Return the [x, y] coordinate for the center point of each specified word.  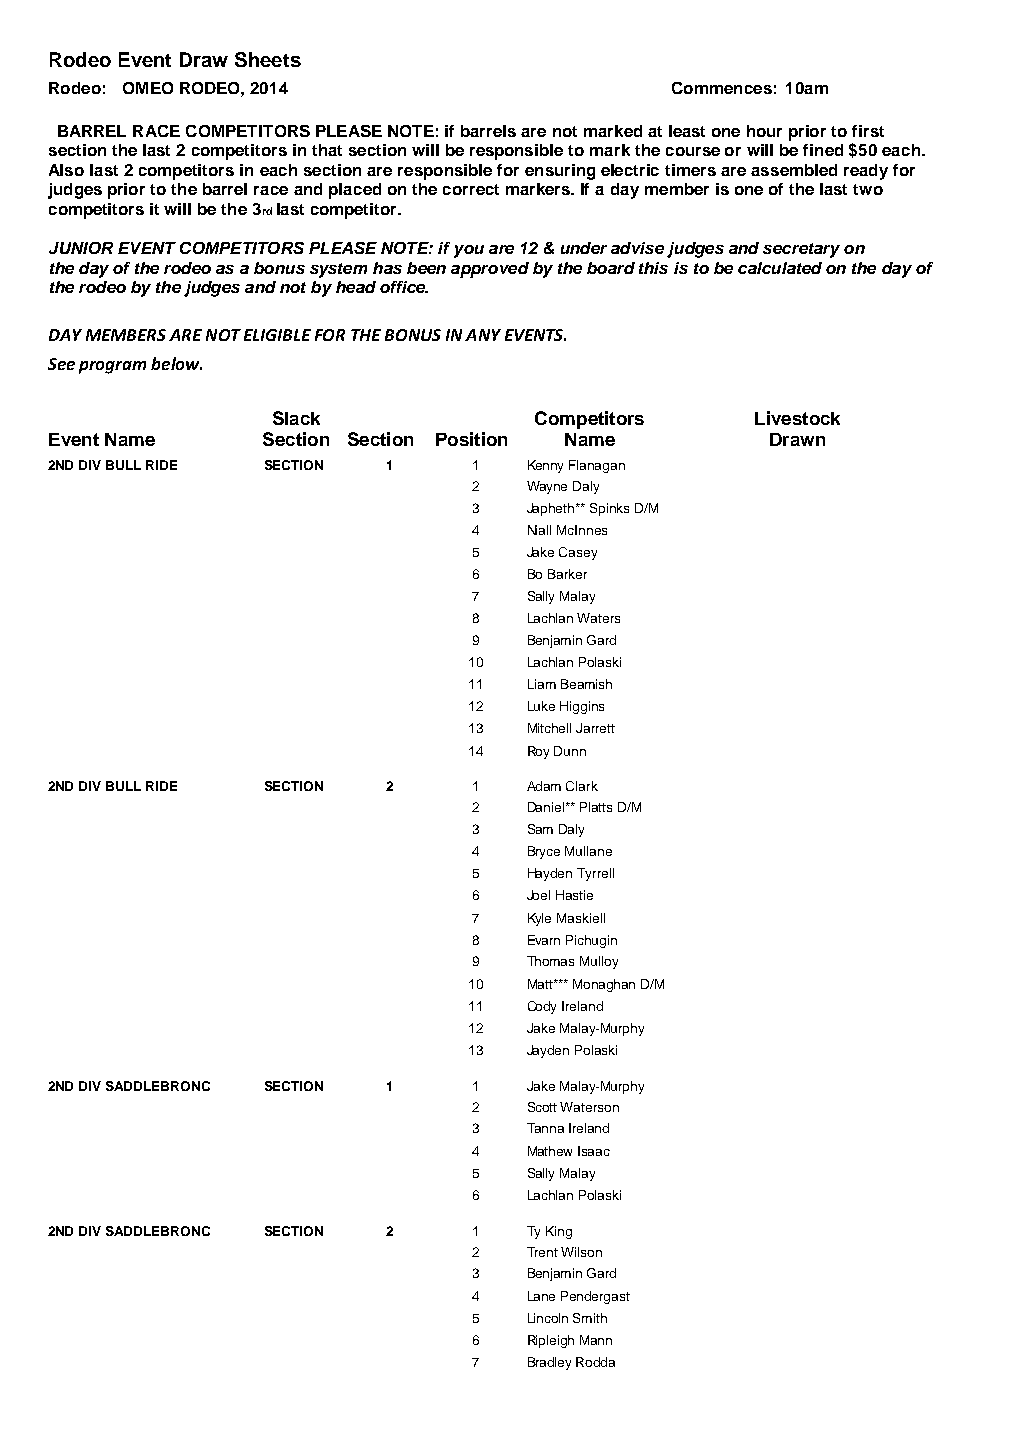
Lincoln [548, 1318]
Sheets [268, 59]
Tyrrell [595, 874]
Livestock [797, 418]
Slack [296, 418]
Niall [539, 530]
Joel [538, 895]
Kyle [539, 919]
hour [764, 131]
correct [471, 189]
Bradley [549, 1363]
